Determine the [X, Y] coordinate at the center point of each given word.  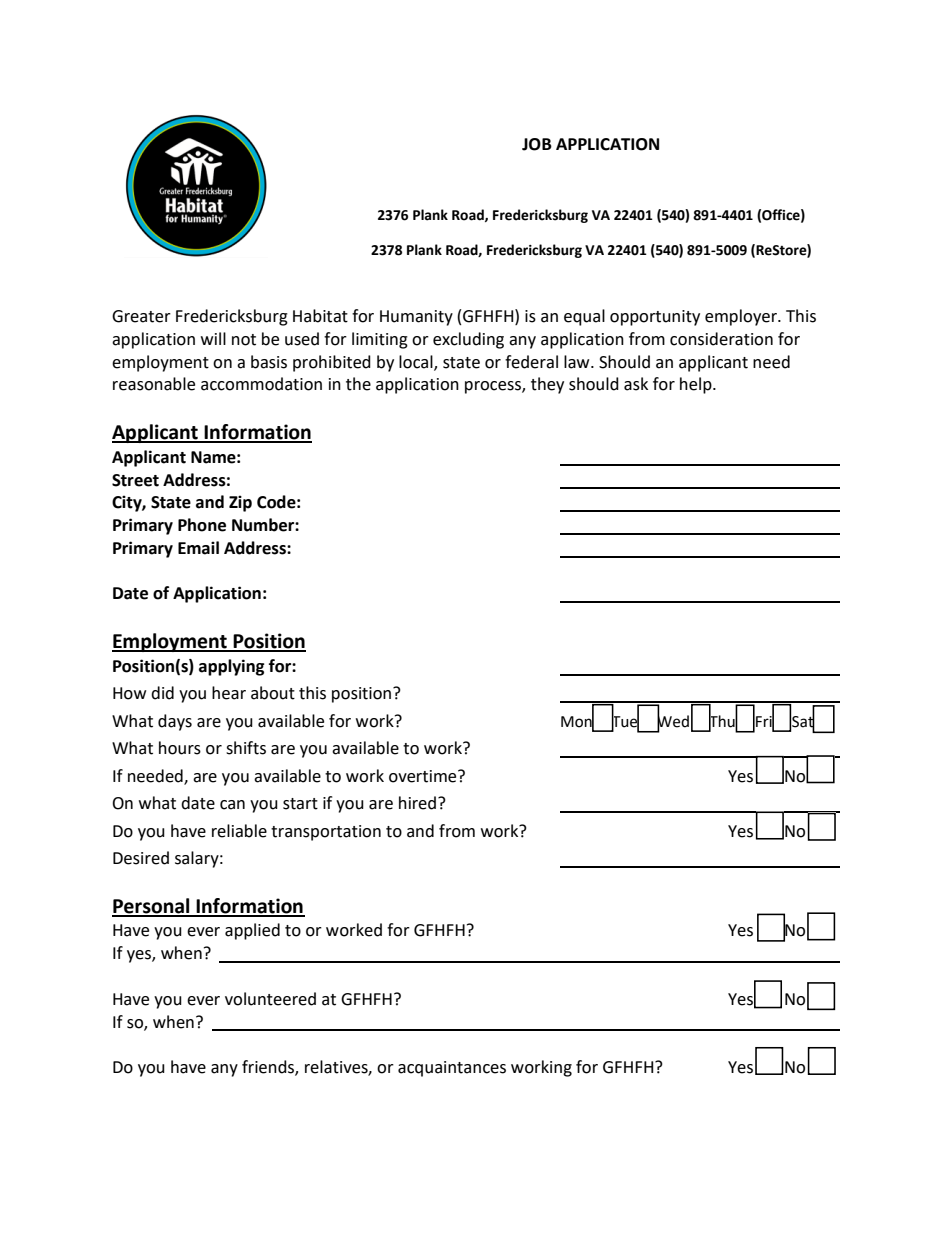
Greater [141, 316]
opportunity [655, 318]
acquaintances [452, 1069]
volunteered [270, 999]
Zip [240, 503]
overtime [424, 776]
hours [180, 748]
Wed [673, 721]
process [494, 387]
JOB [537, 144]
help [697, 385]
